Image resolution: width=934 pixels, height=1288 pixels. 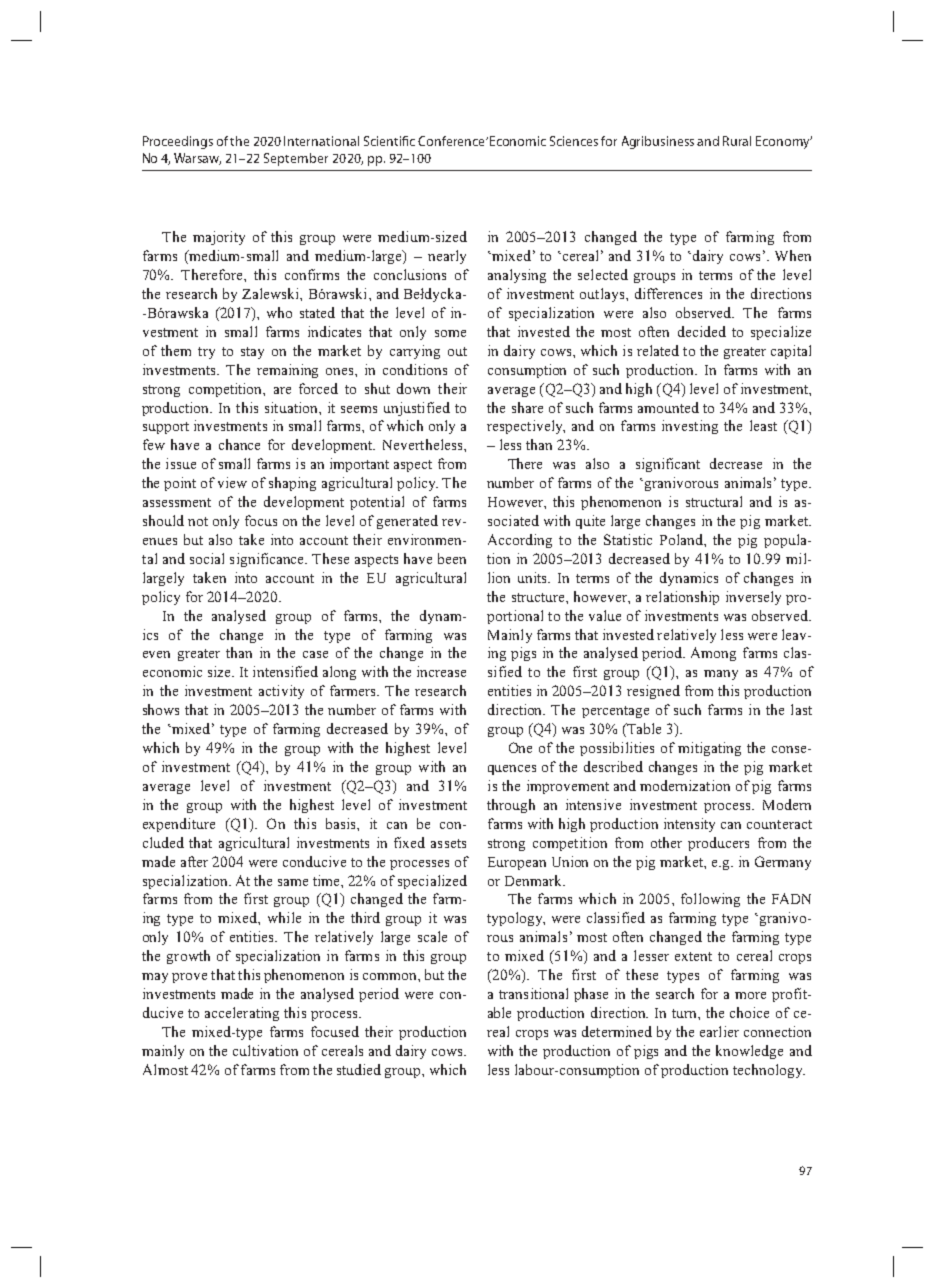 I want to click on chance, so click(x=239, y=444).
